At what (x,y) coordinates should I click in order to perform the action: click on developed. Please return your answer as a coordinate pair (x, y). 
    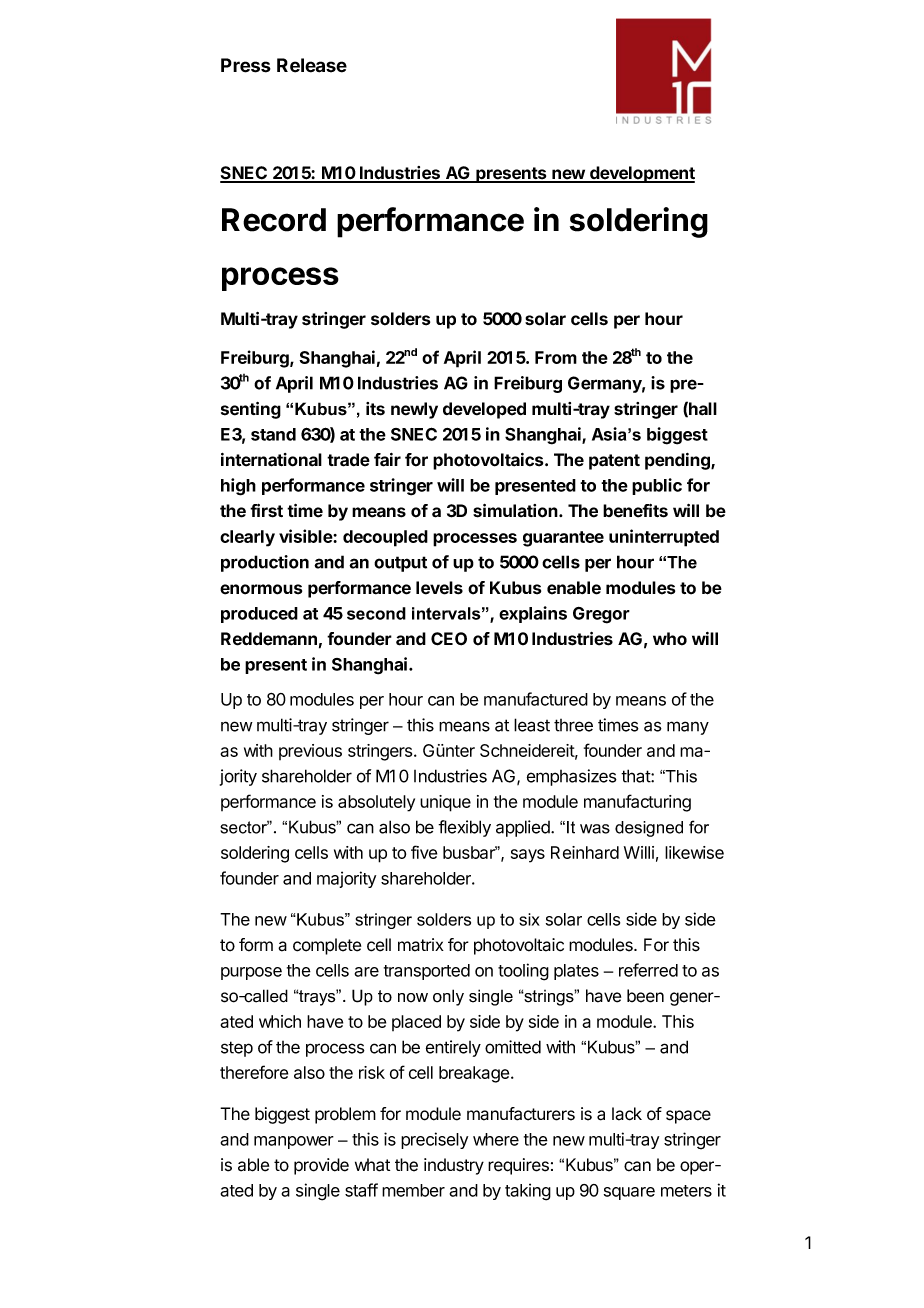
    Looking at the image, I should click on (484, 410).
